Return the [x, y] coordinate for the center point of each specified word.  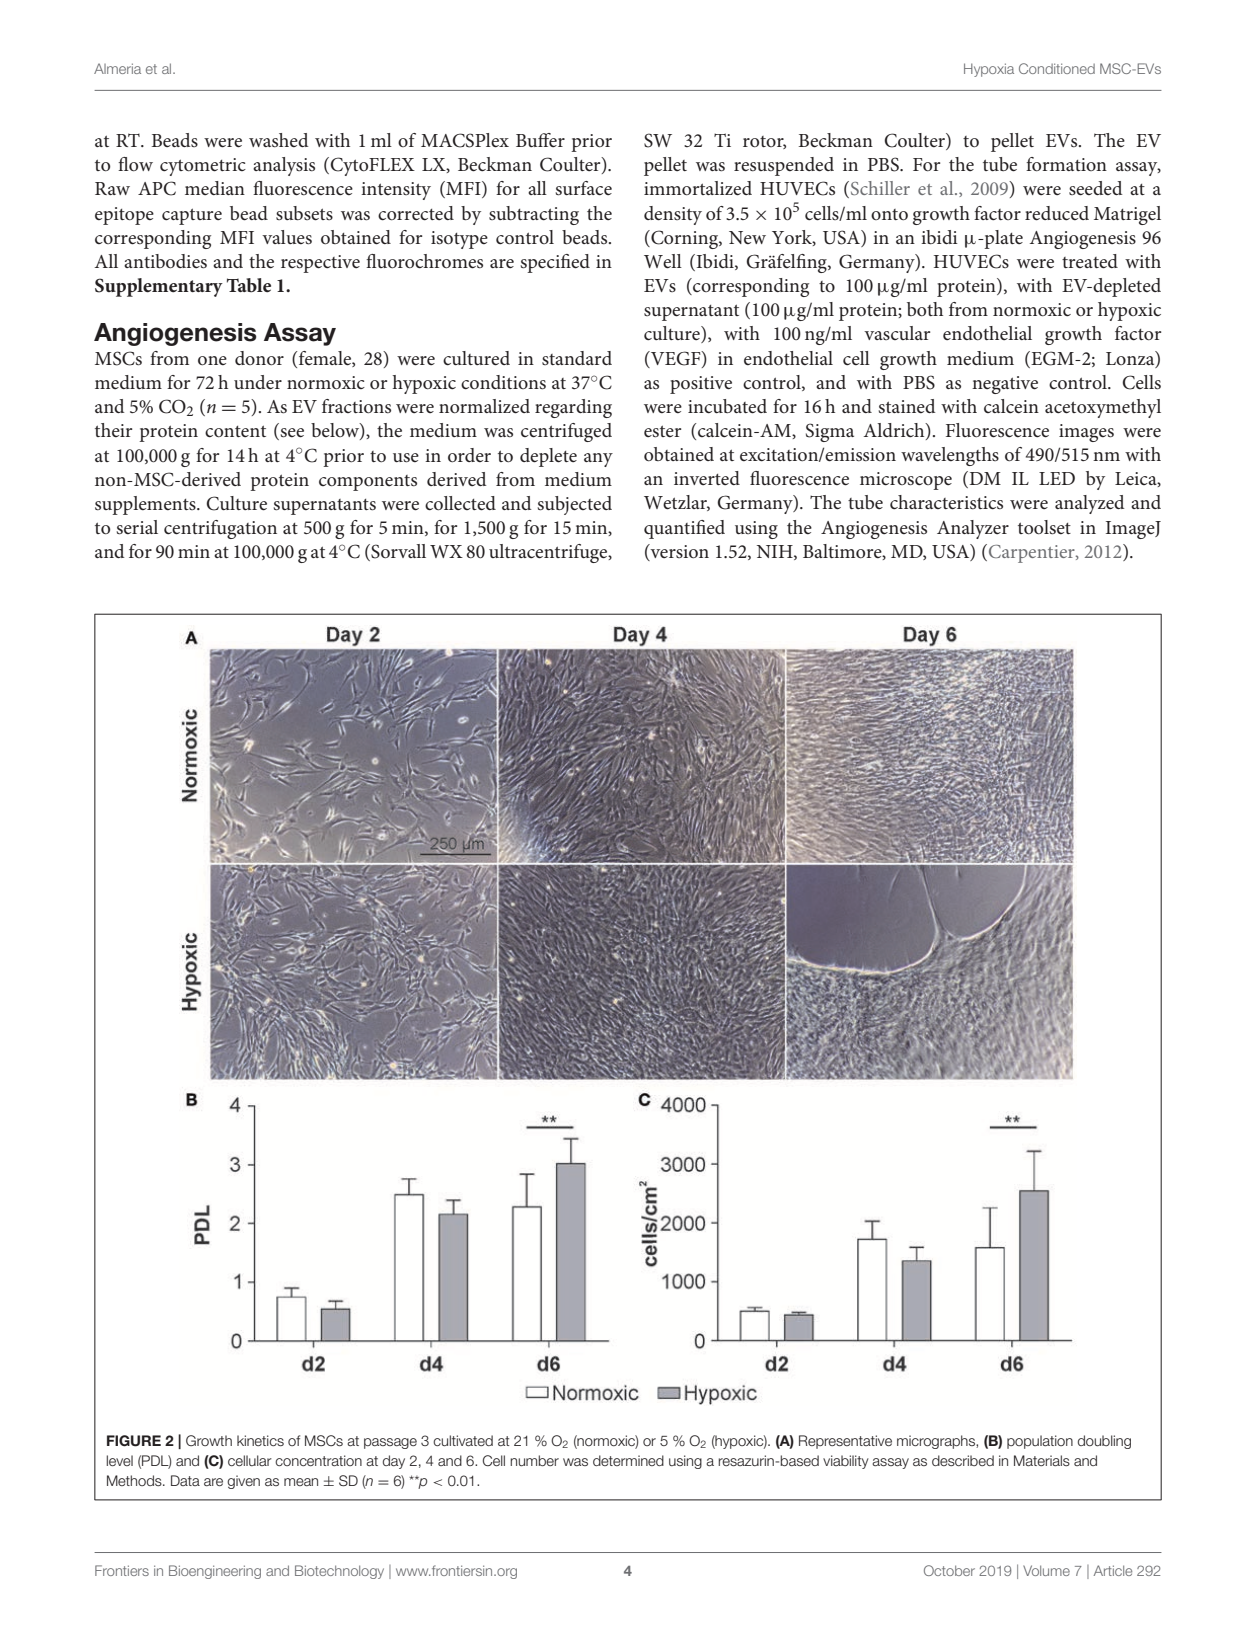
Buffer [540, 140]
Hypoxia [989, 70]
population [1040, 1442]
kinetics [260, 1440]
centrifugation [220, 529]
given [243, 1482]
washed [278, 140]
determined [628, 1460]
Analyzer [973, 529]
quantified [684, 529]
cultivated [463, 1440]
